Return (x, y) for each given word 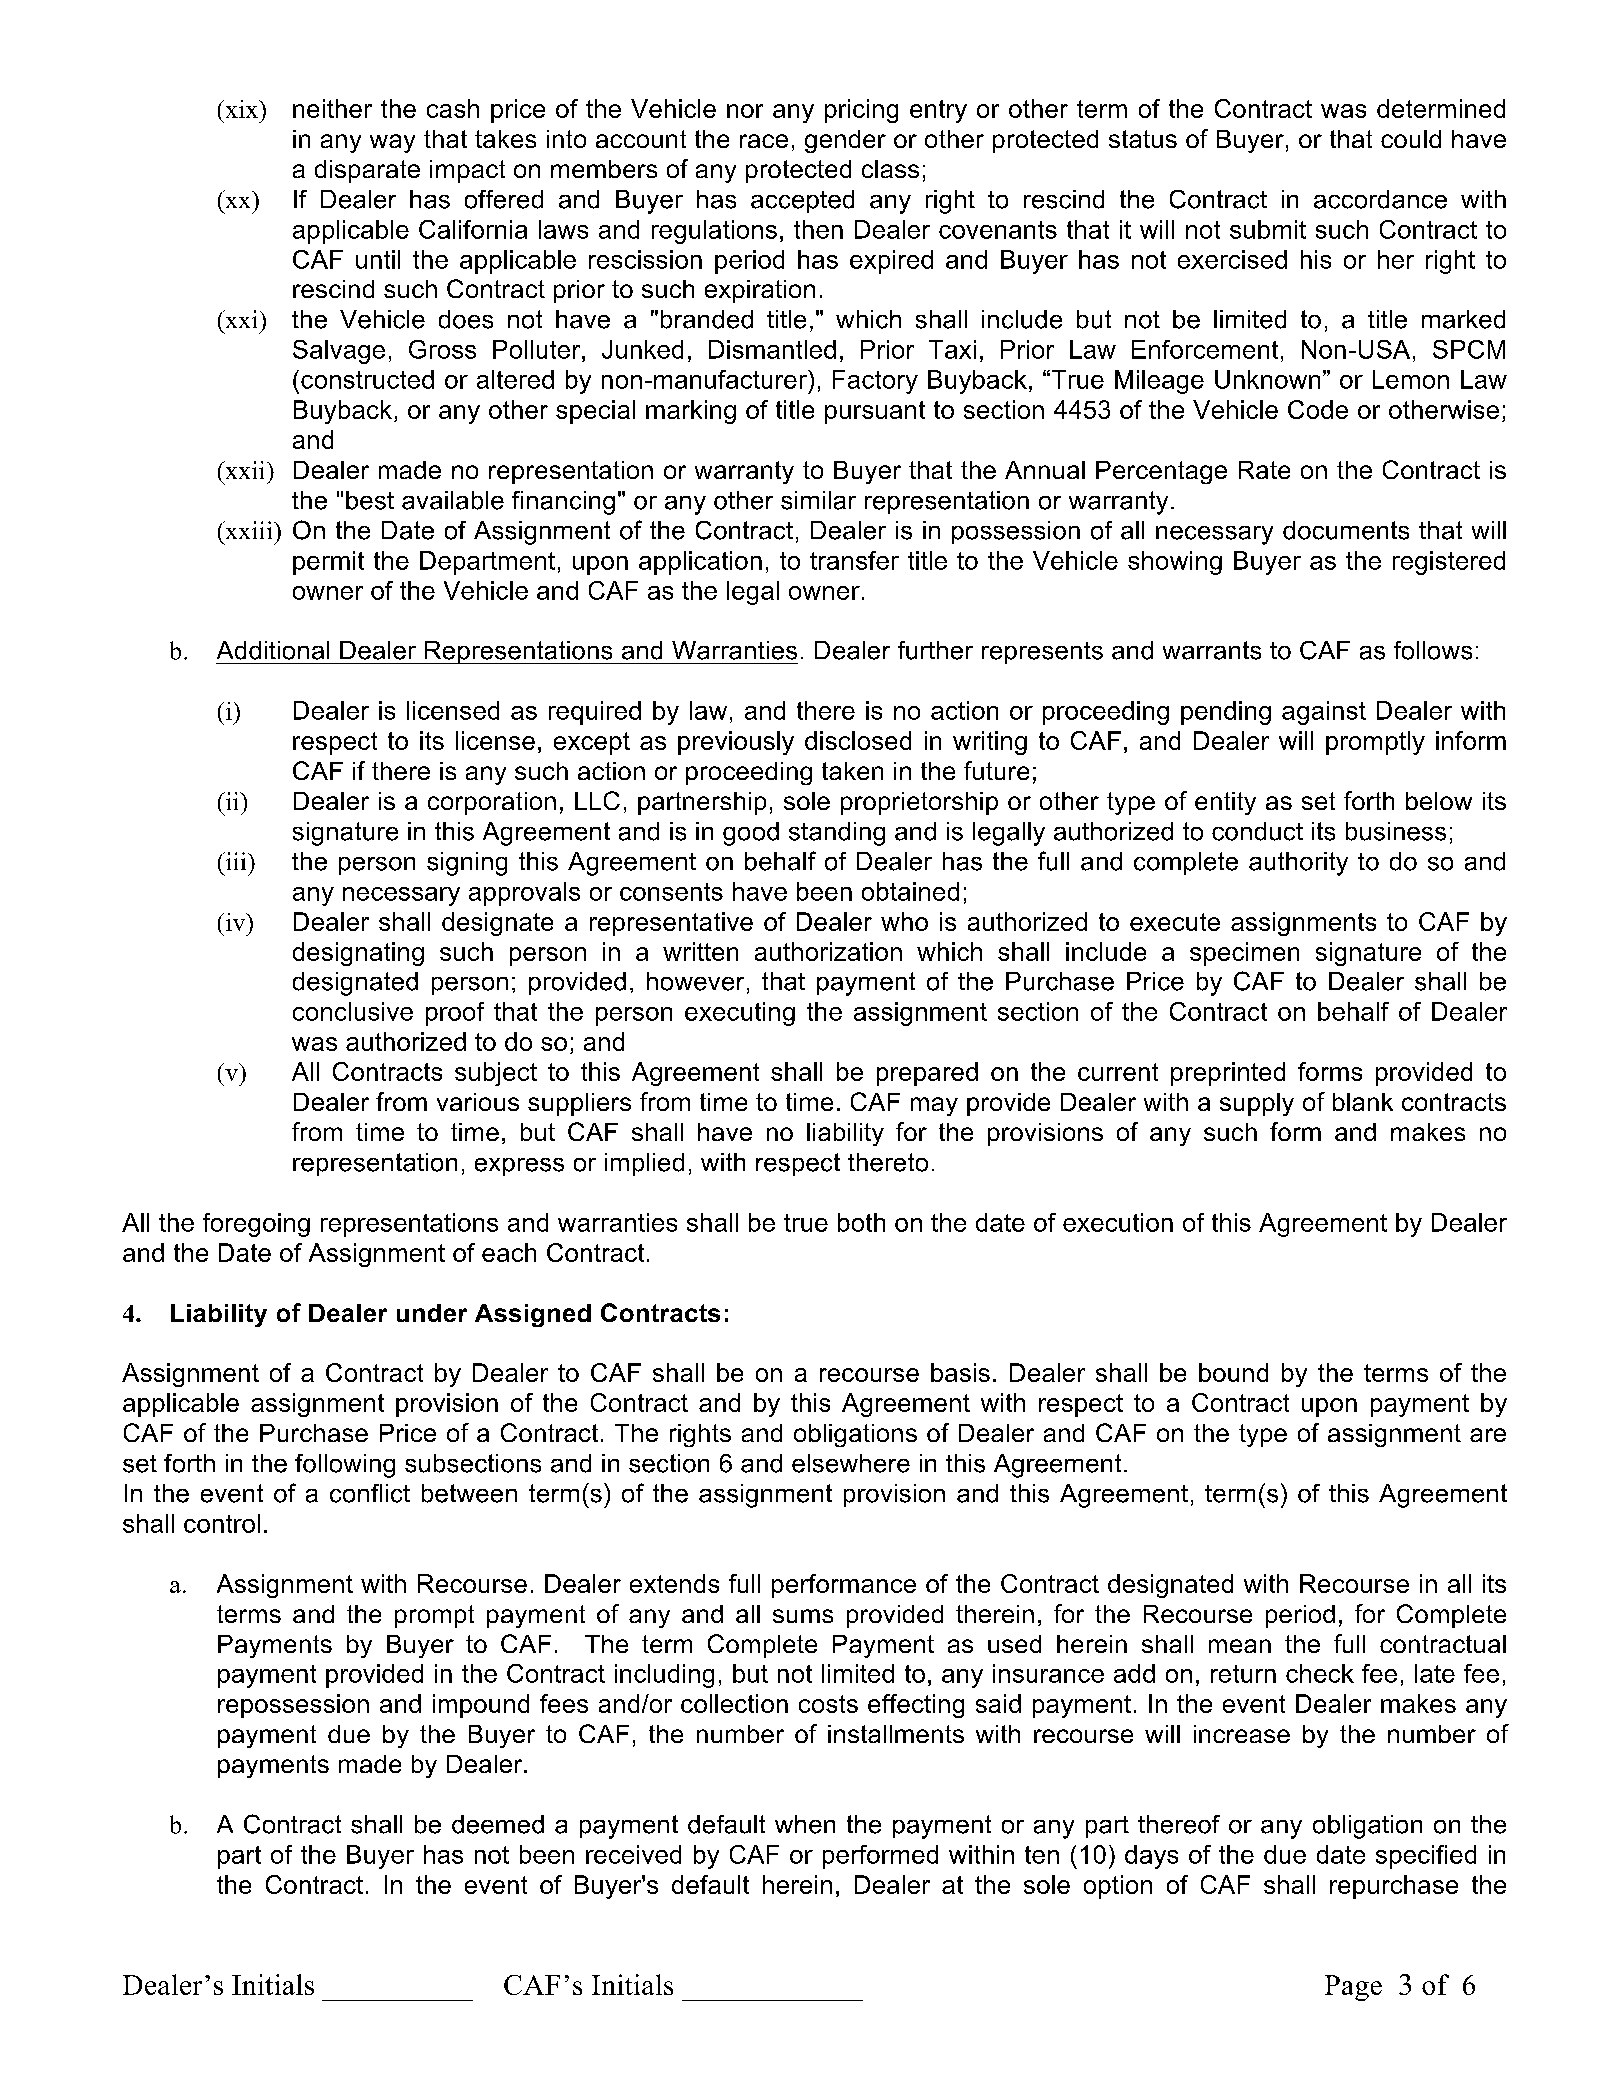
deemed (498, 1824)
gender (845, 141)
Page (1353, 1988)
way (392, 143)
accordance (1380, 199)
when (805, 1824)
